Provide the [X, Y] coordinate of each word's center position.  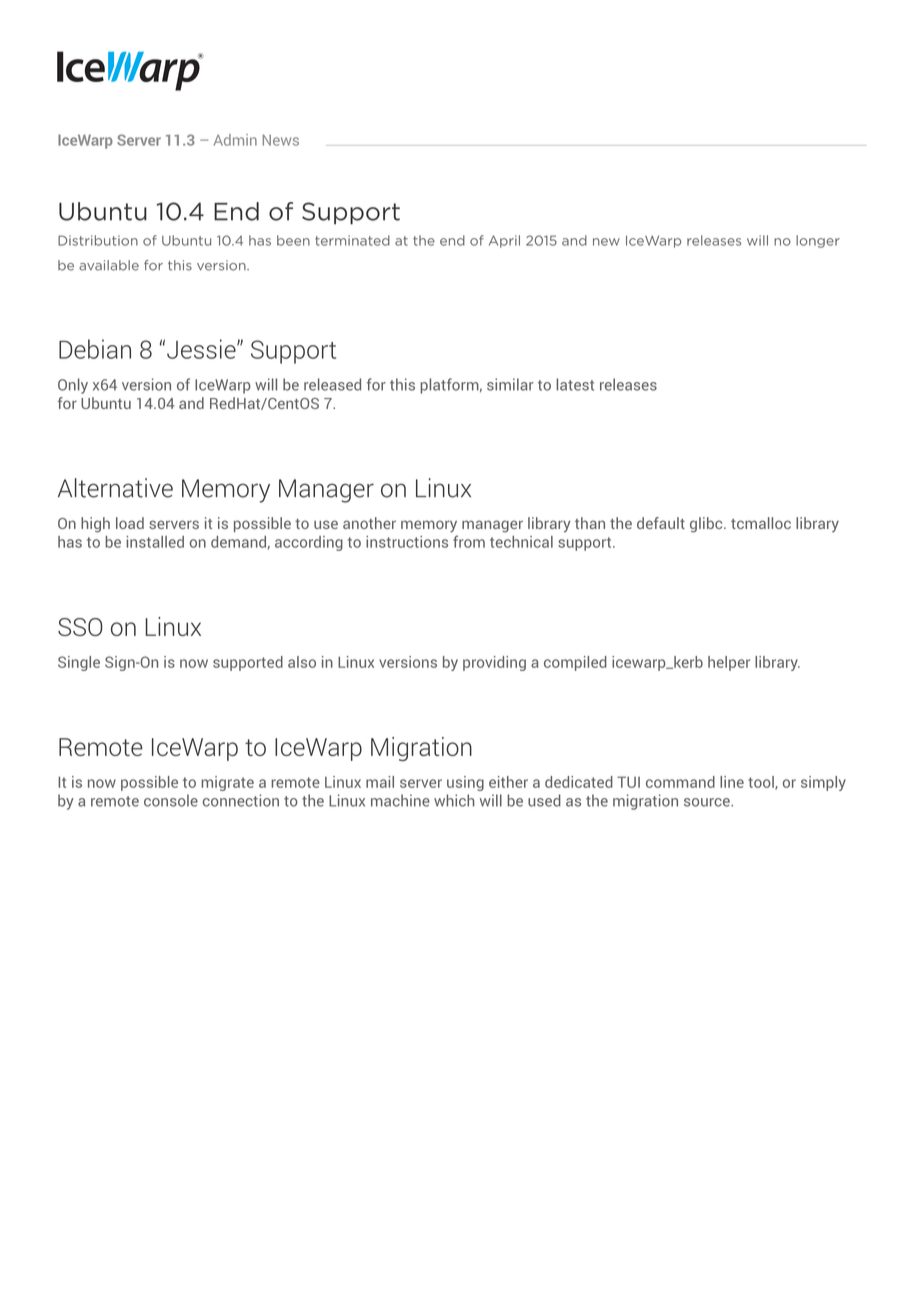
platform [450, 386]
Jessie [202, 349]
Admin [235, 140]
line [732, 782]
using [465, 783]
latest [575, 384]
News [281, 140]
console [171, 800]
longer [818, 241]
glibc [707, 525]
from [469, 541]
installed [155, 542]
